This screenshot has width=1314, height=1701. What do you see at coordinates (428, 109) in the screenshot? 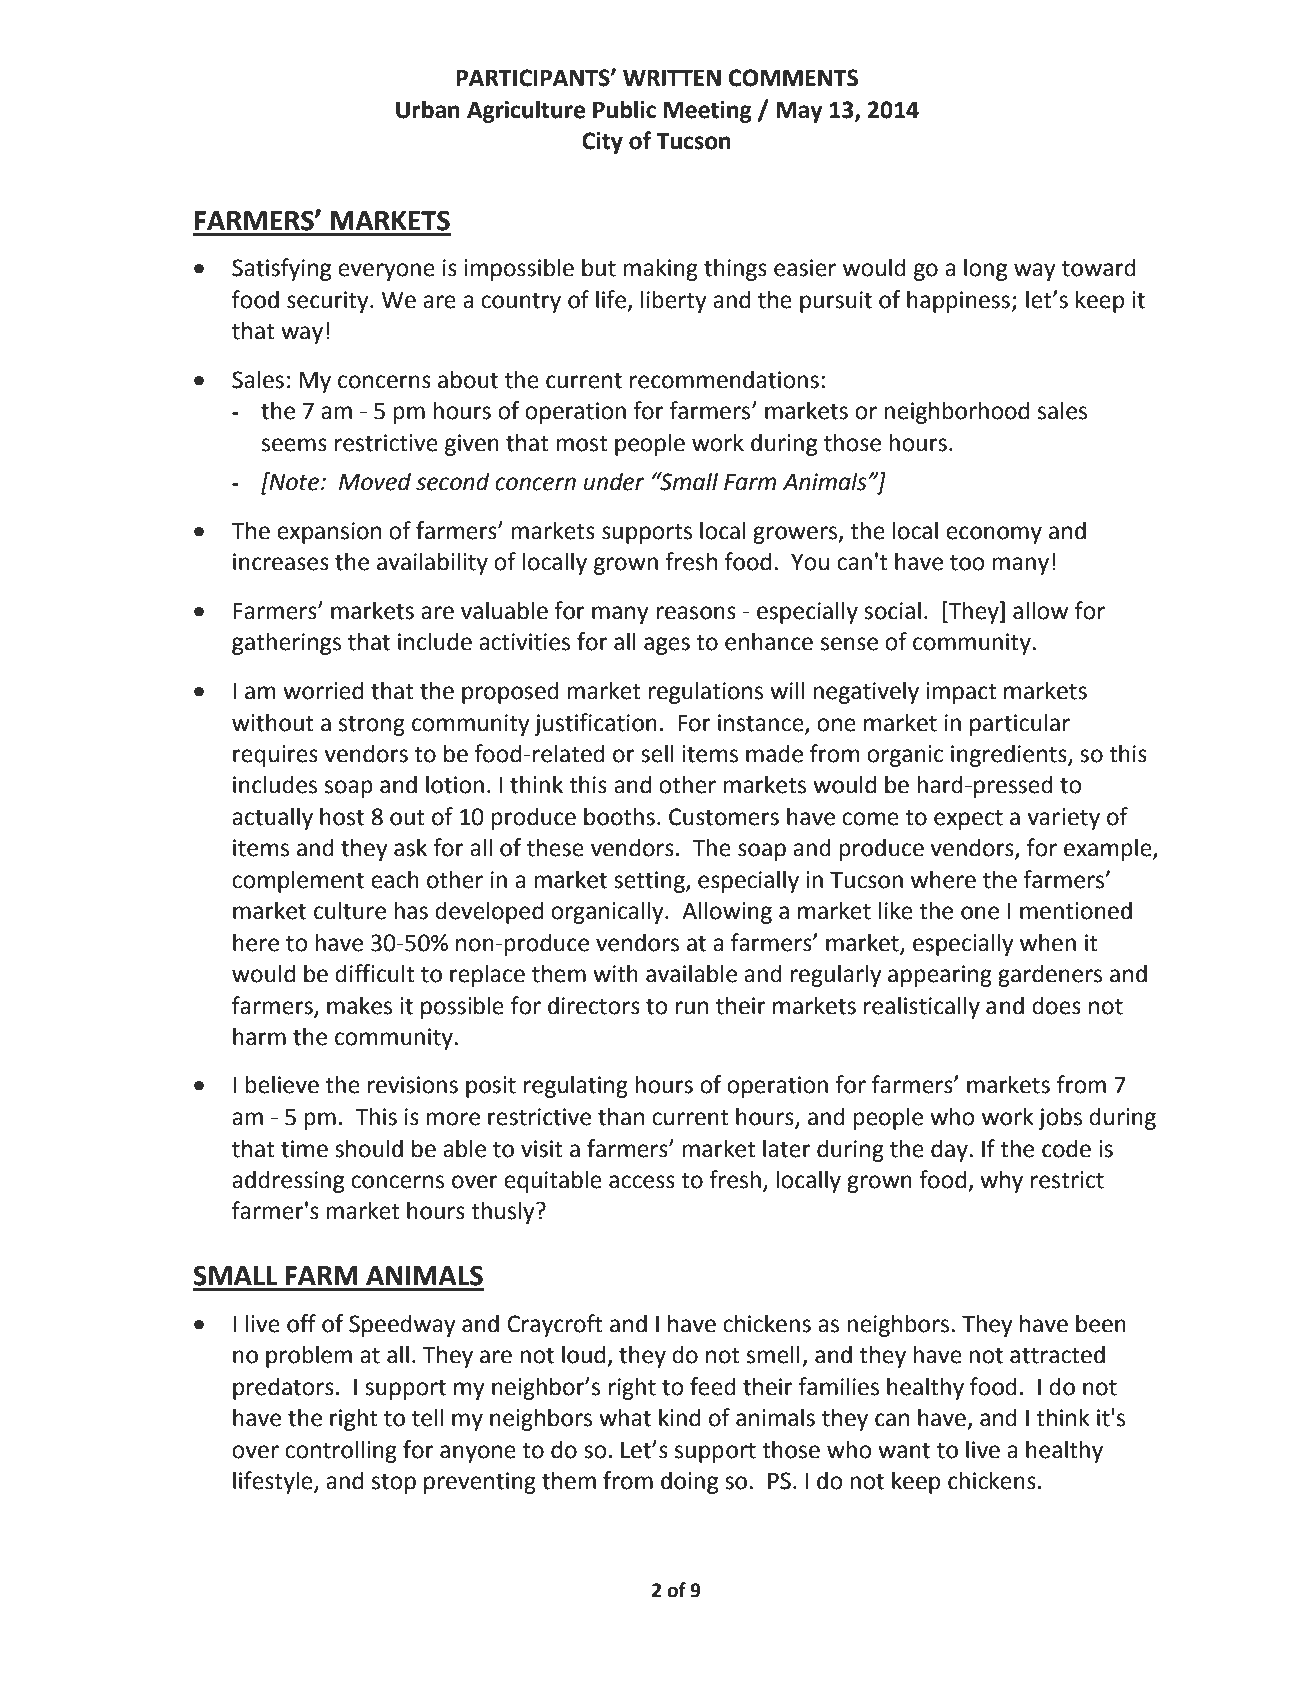
I see `Urban` at bounding box center [428, 109].
